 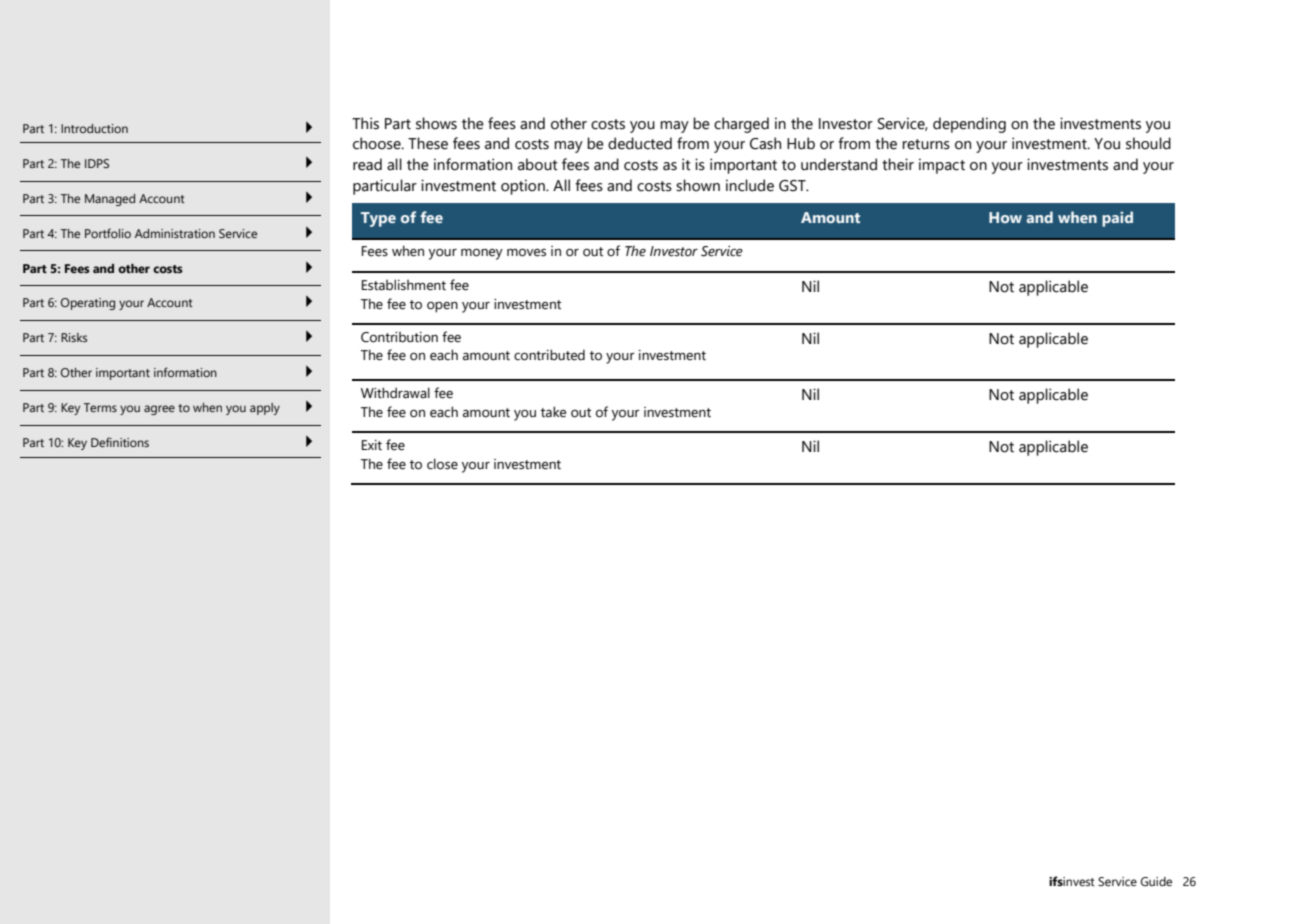 What do you see at coordinates (395, 393) in the screenshot?
I see `Withdrawal` at bounding box center [395, 393].
